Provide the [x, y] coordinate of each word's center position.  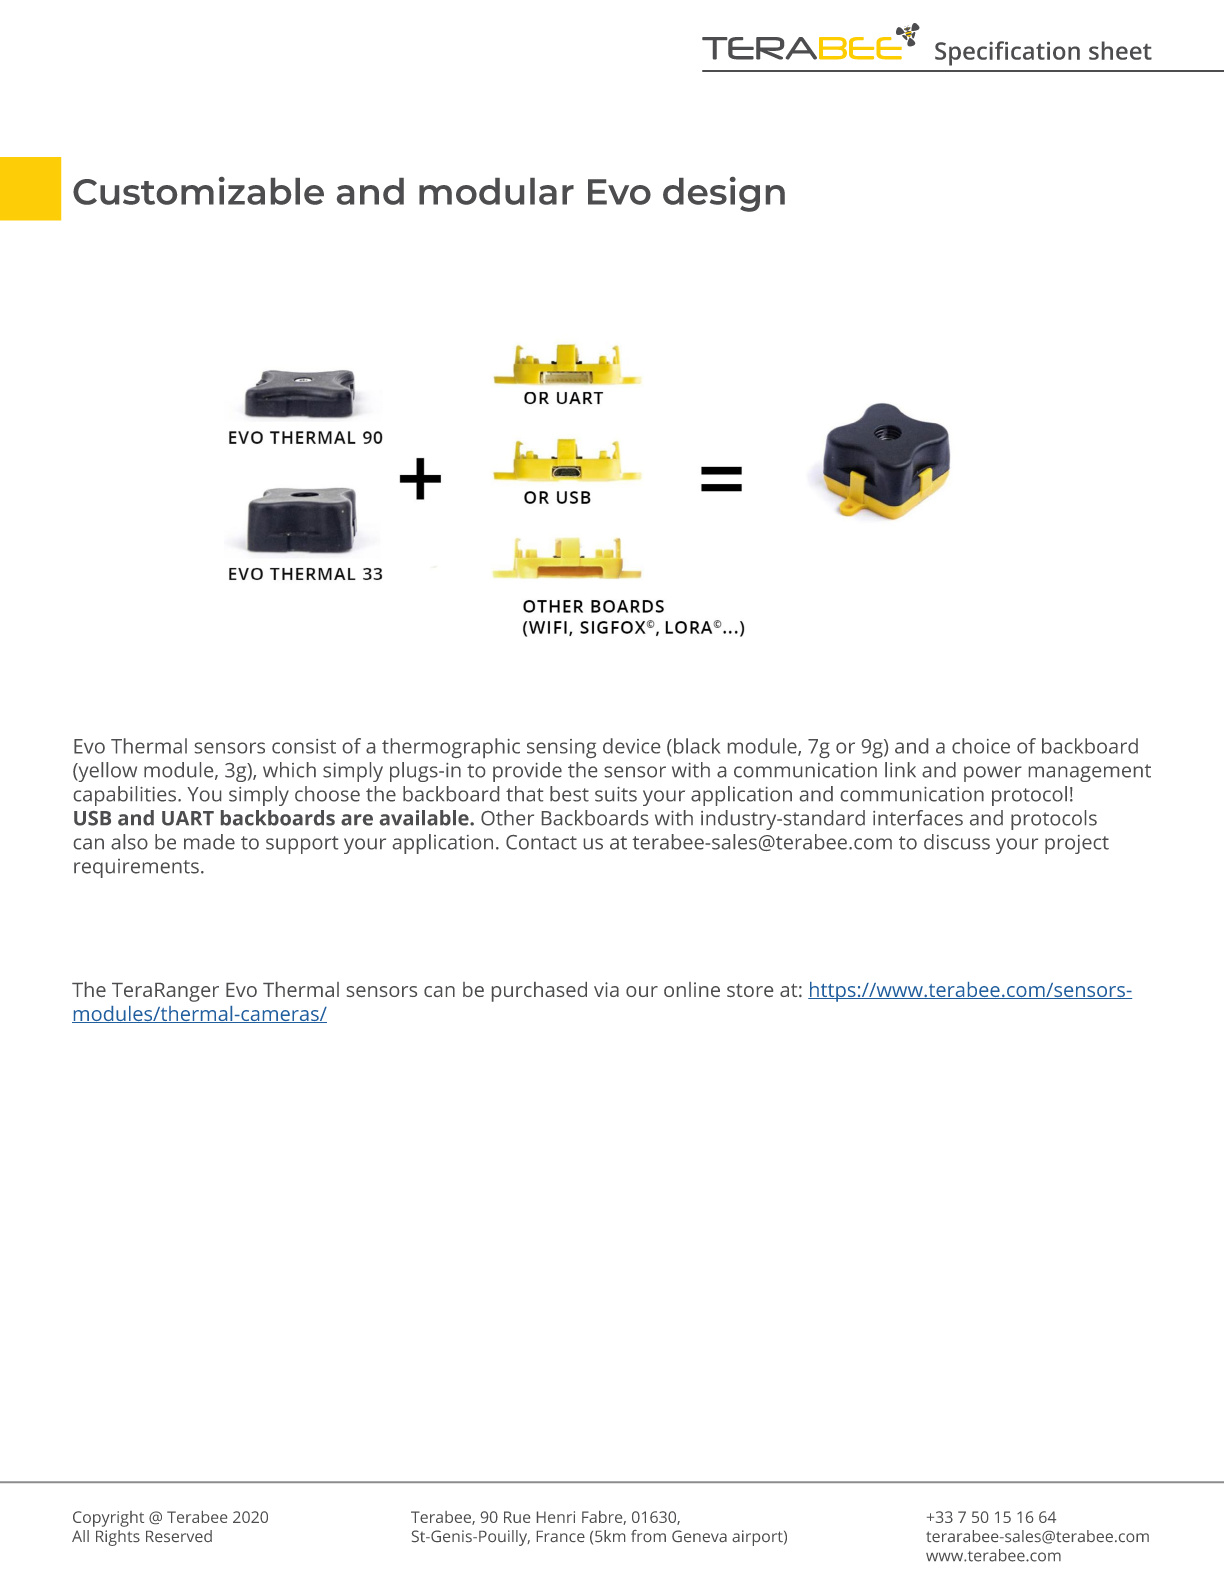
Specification [1007, 53]
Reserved [179, 1536]
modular [496, 191]
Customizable [198, 191]
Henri [556, 1517]
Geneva [699, 1536]
